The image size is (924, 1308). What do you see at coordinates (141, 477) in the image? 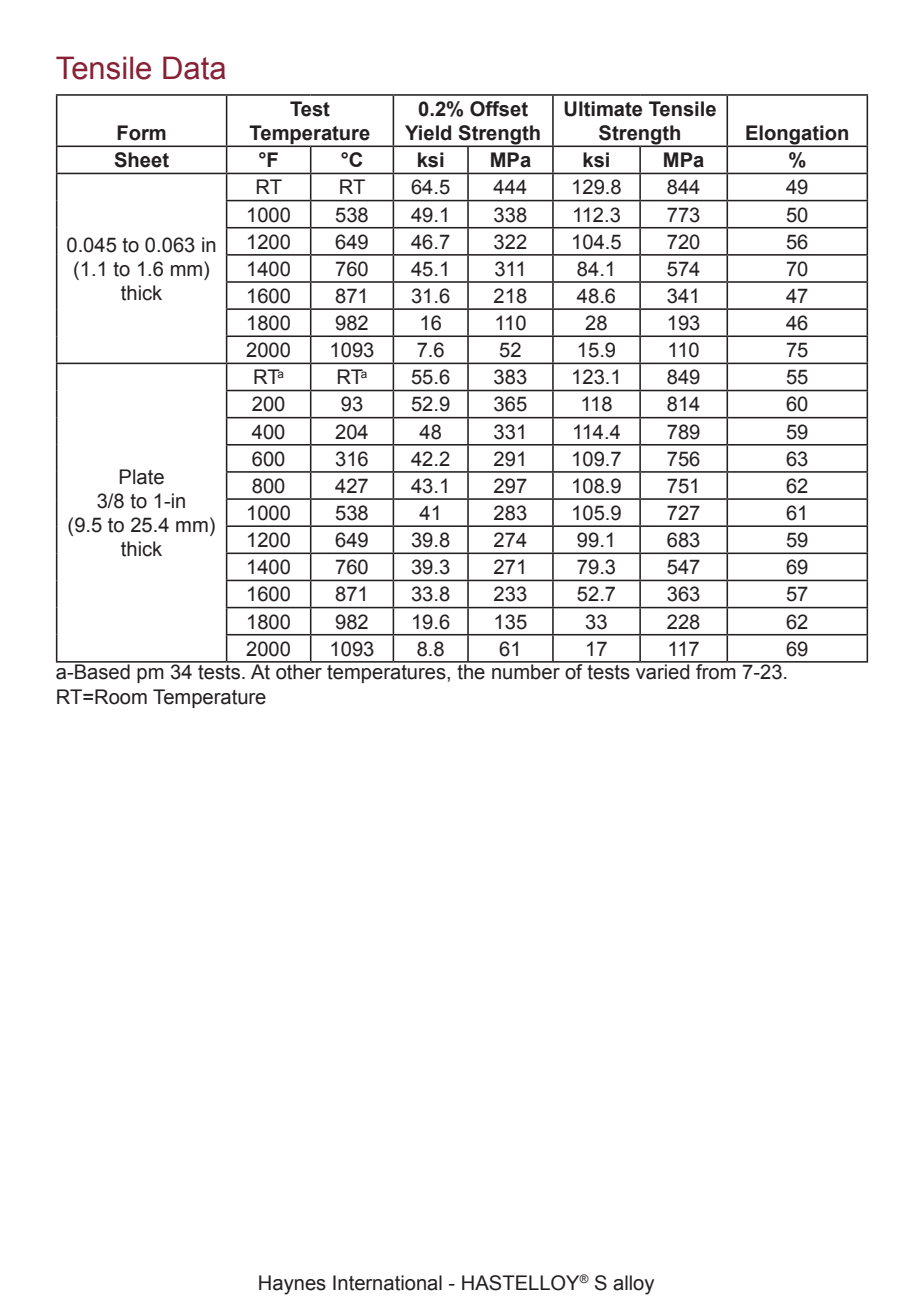
I see `Plate` at bounding box center [141, 477].
